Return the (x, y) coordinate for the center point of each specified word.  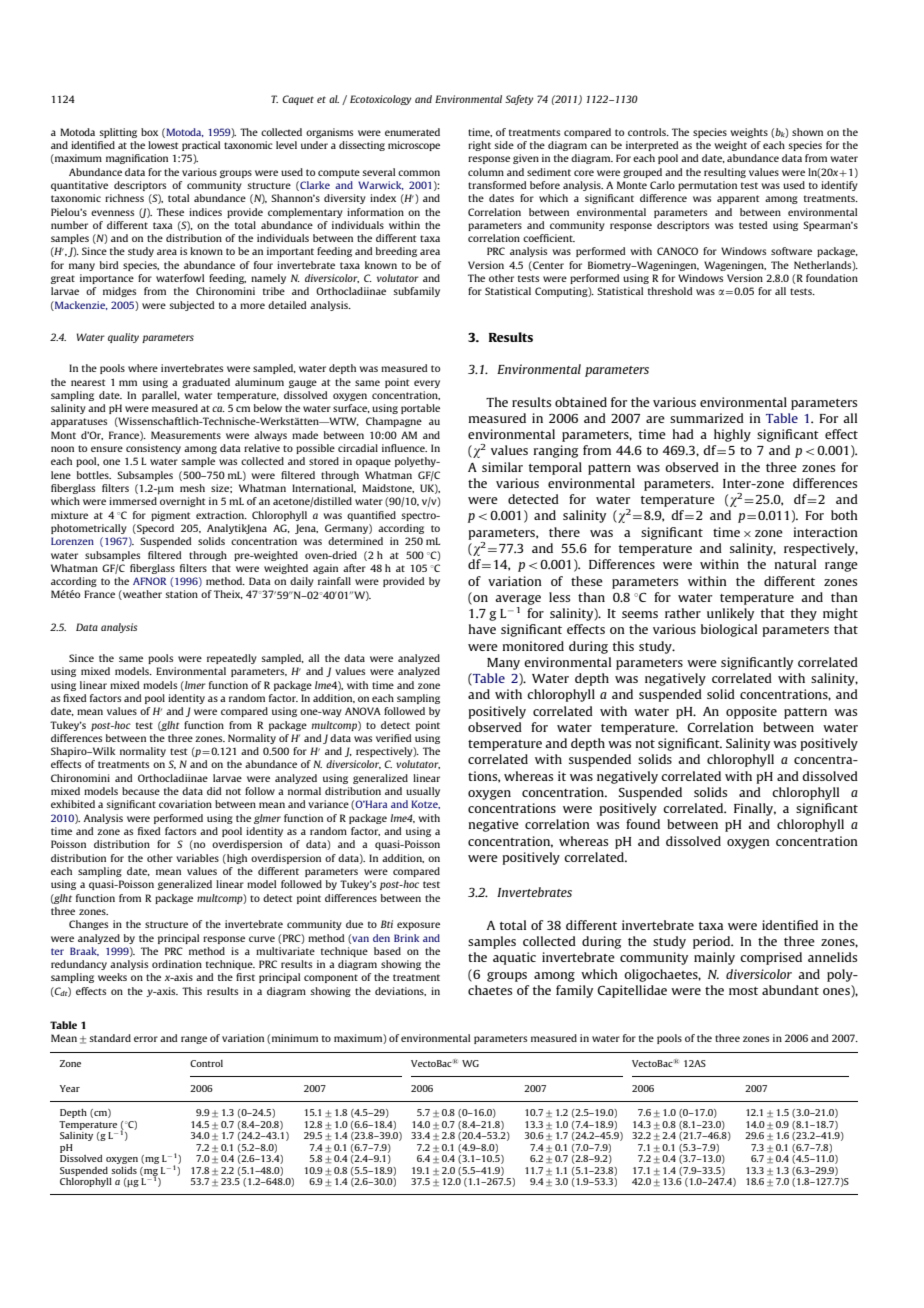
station (181, 594)
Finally (755, 809)
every (427, 384)
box (149, 132)
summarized (707, 418)
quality (123, 338)
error (146, 1039)
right (479, 146)
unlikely (730, 614)
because (141, 791)
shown (807, 132)
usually (423, 792)
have (482, 629)
